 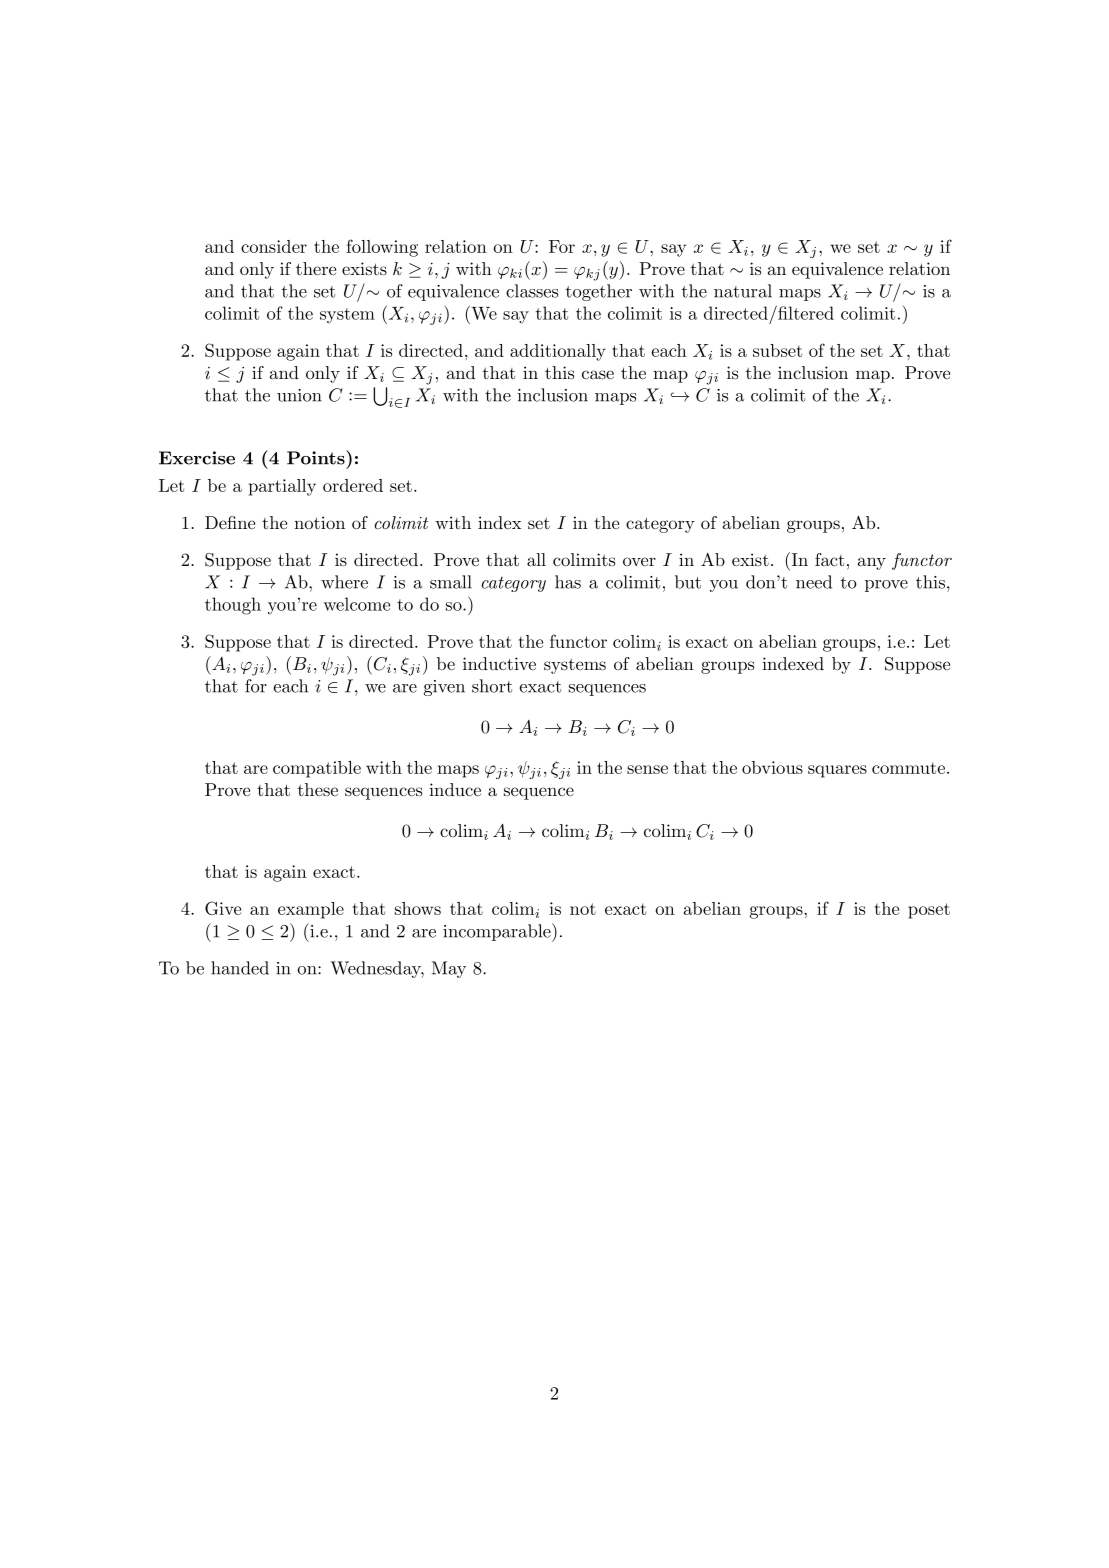 I want to click on handed, so click(x=240, y=968).
